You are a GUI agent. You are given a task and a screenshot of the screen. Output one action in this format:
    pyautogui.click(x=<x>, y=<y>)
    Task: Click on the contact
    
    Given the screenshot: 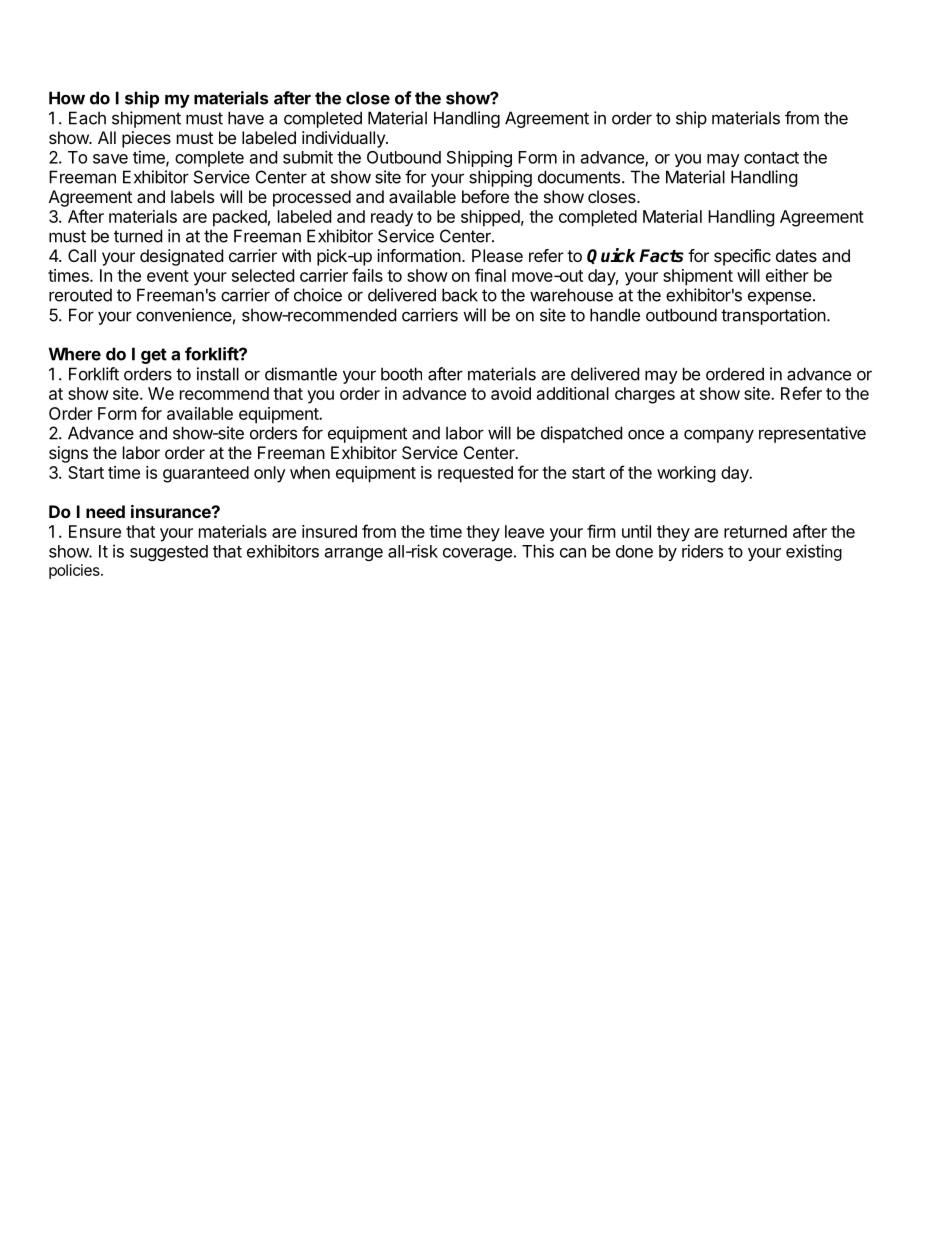 What is the action you would take?
    pyautogui.click(x=771, y=158)
